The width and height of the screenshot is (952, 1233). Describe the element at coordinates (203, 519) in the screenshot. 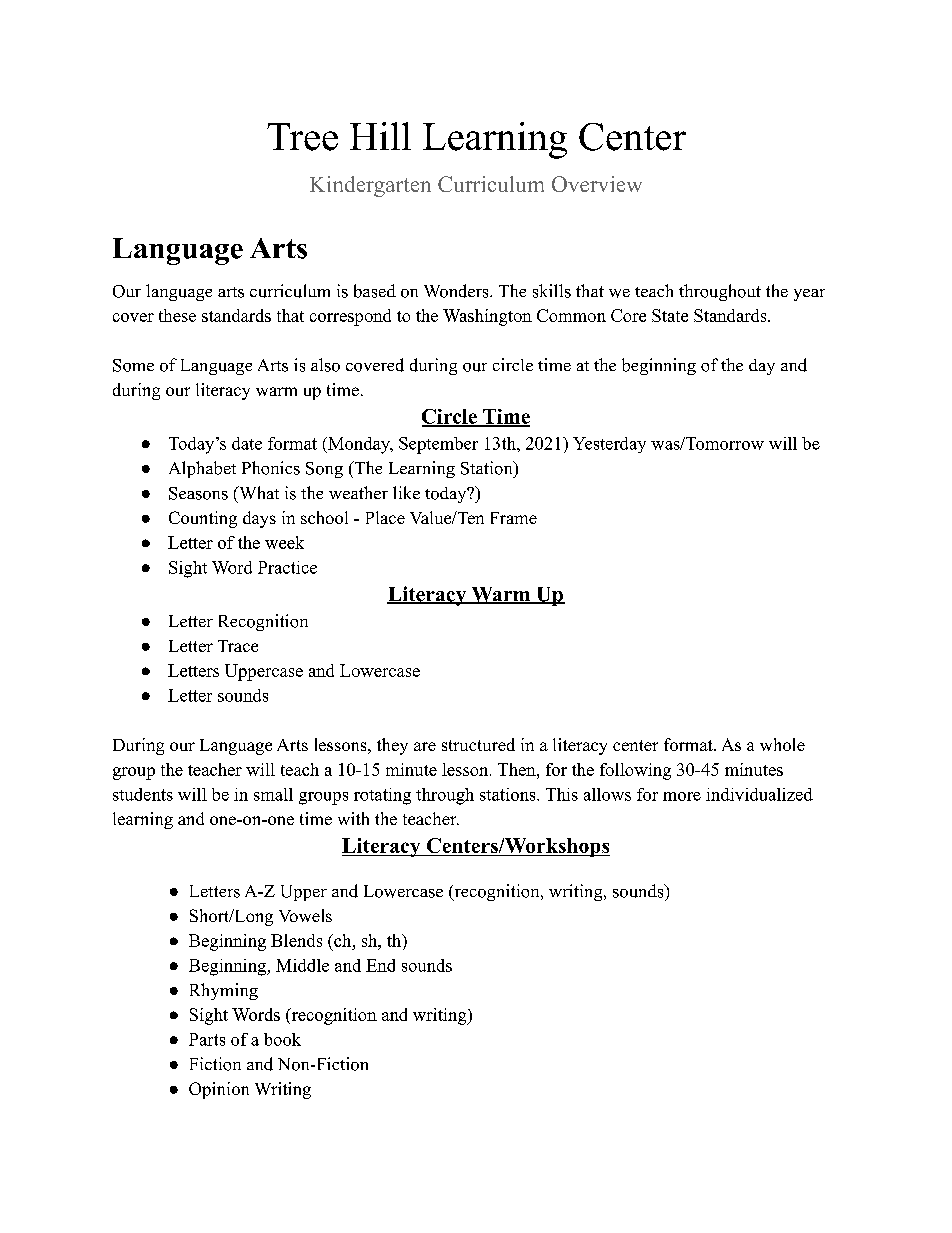

I see `Counting` at that location.
